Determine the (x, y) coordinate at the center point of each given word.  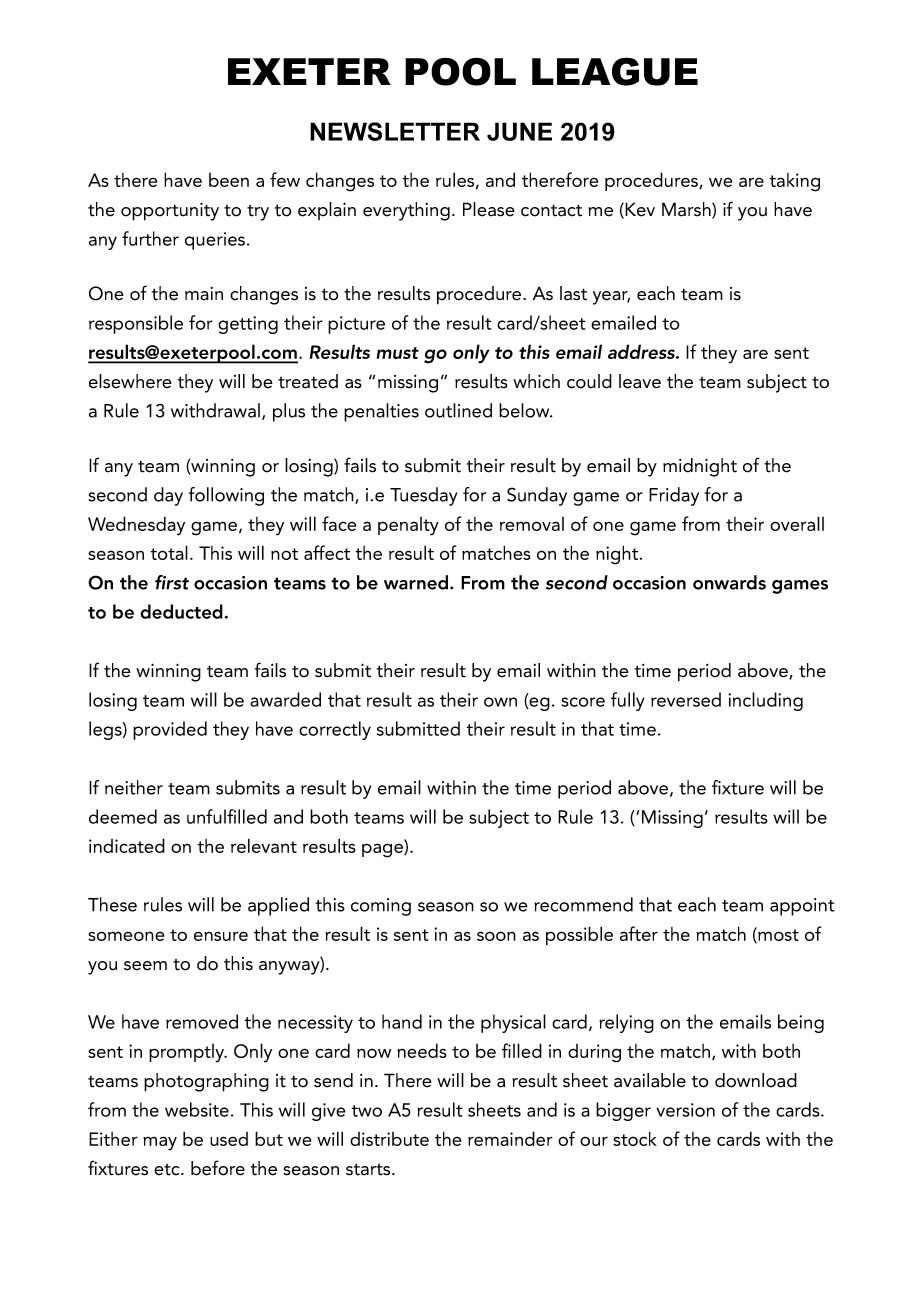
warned (417, 582)
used (229, 1139)
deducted (181, 611)
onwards (729, 582)
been (229, 180)
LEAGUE (615, 71)
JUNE (519, 131)
